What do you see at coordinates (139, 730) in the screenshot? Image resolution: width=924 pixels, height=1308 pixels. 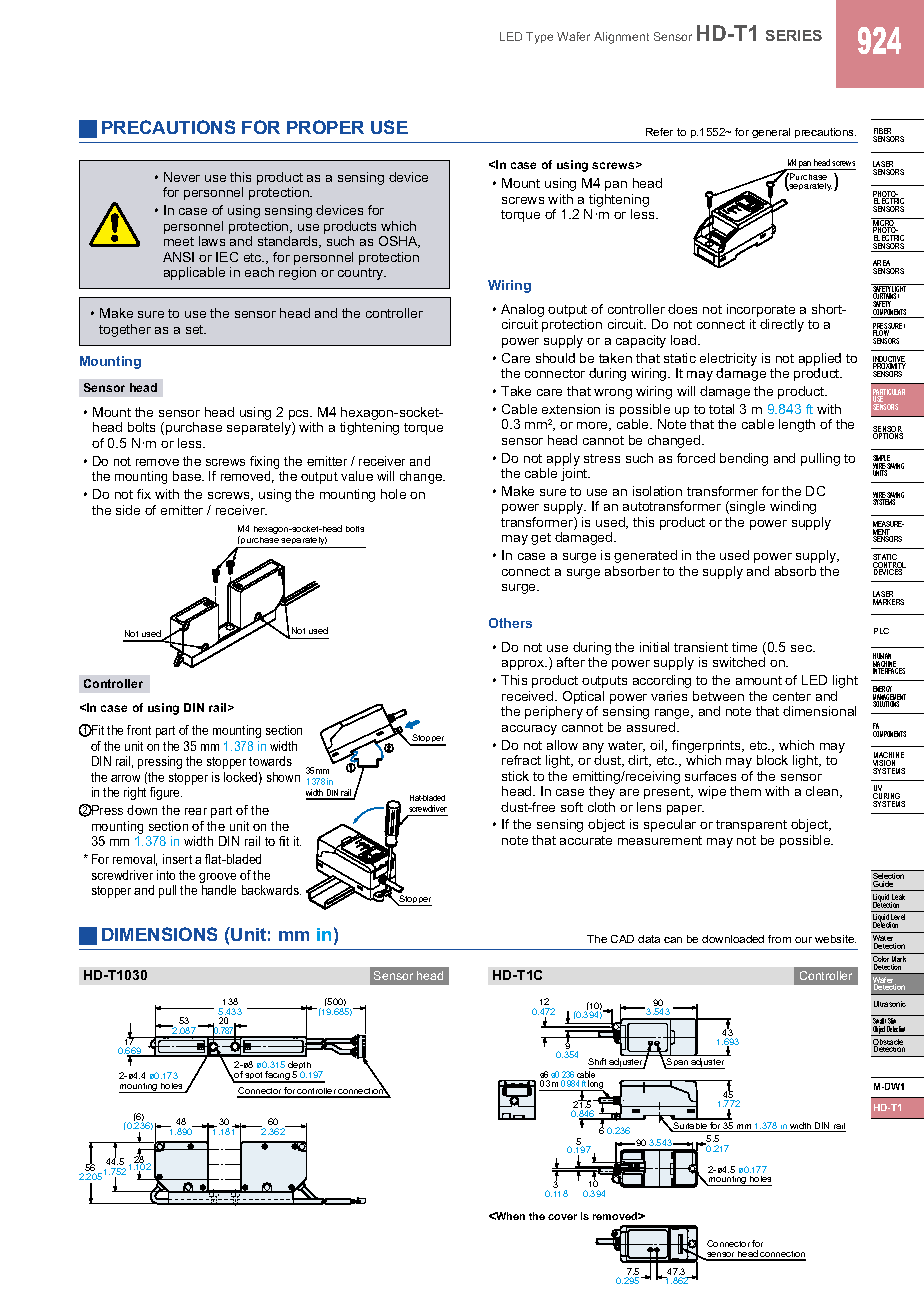 I see `front` at bounding box center [139, 730].
